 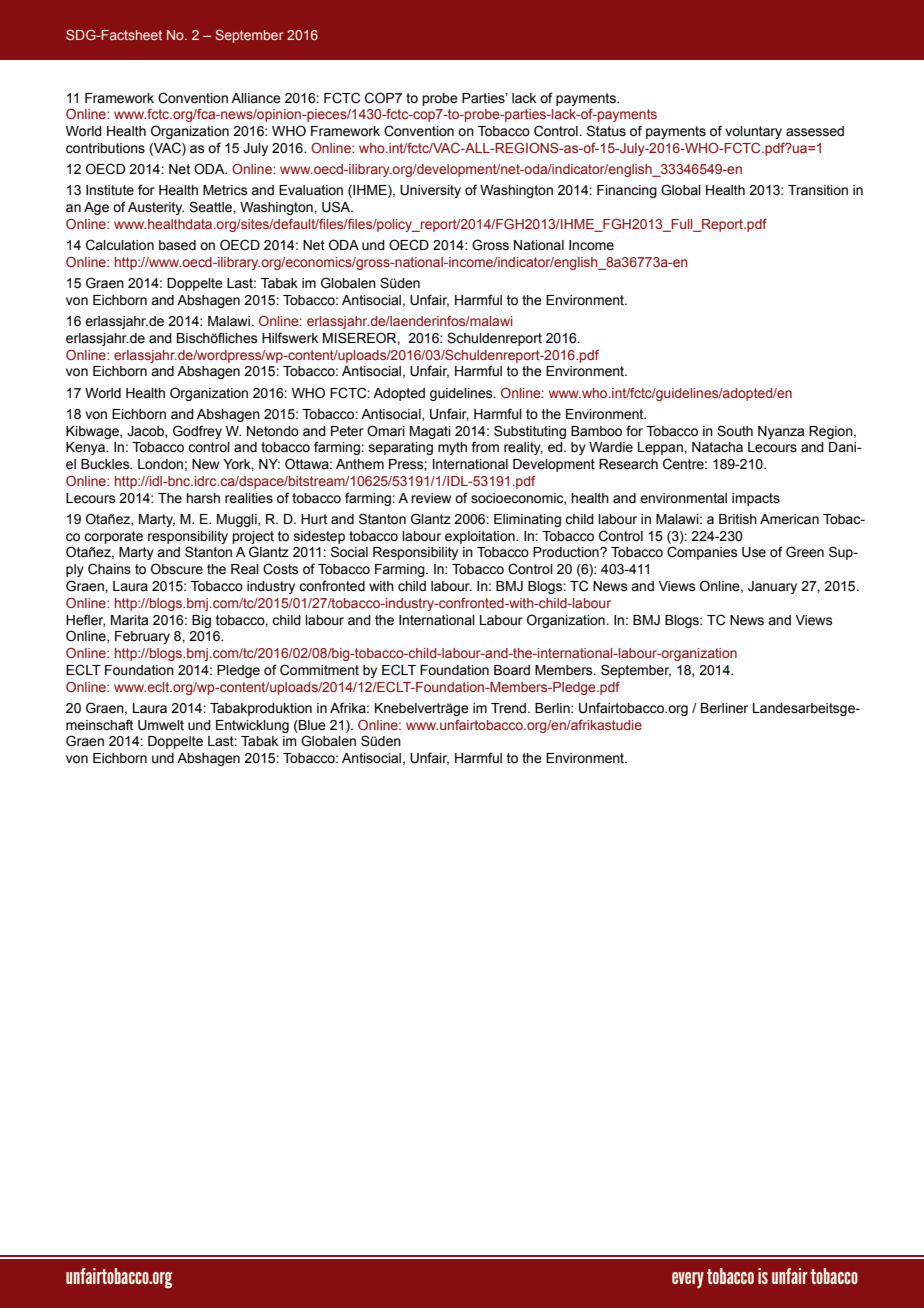 I want to click on myth, so click(x=452, y=448).
